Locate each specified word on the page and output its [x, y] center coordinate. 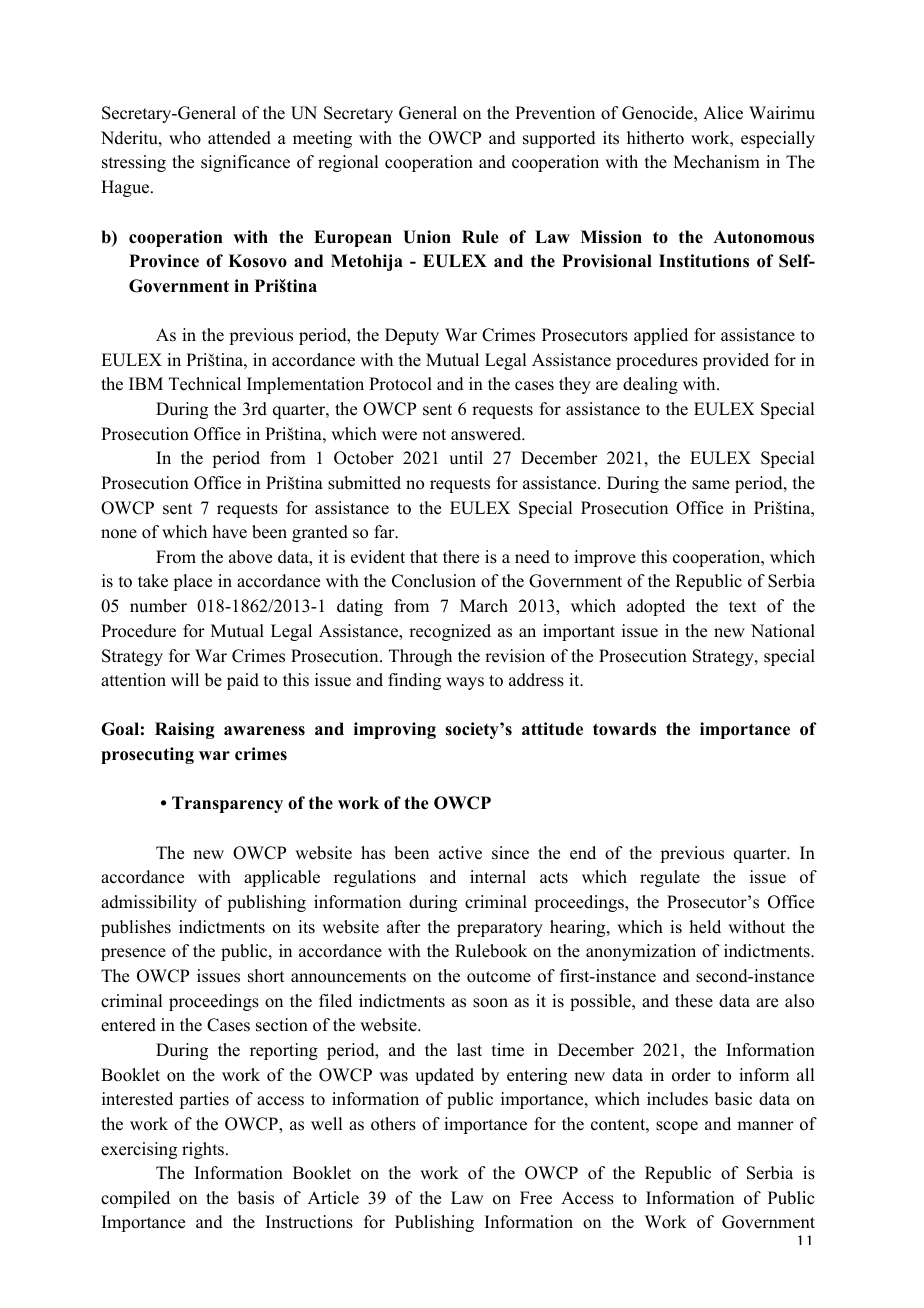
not [434, 435]
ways [465, 683]
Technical [205, 384]
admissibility [149, 903]
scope [677, 1127]
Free [536, 1198]
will [185, 679]
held [705, 927]
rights [203, 1150]
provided [736, 361]
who [185, 138]
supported [559, 139]
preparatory [500, 929]
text [742, 607]
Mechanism [716, 162]
